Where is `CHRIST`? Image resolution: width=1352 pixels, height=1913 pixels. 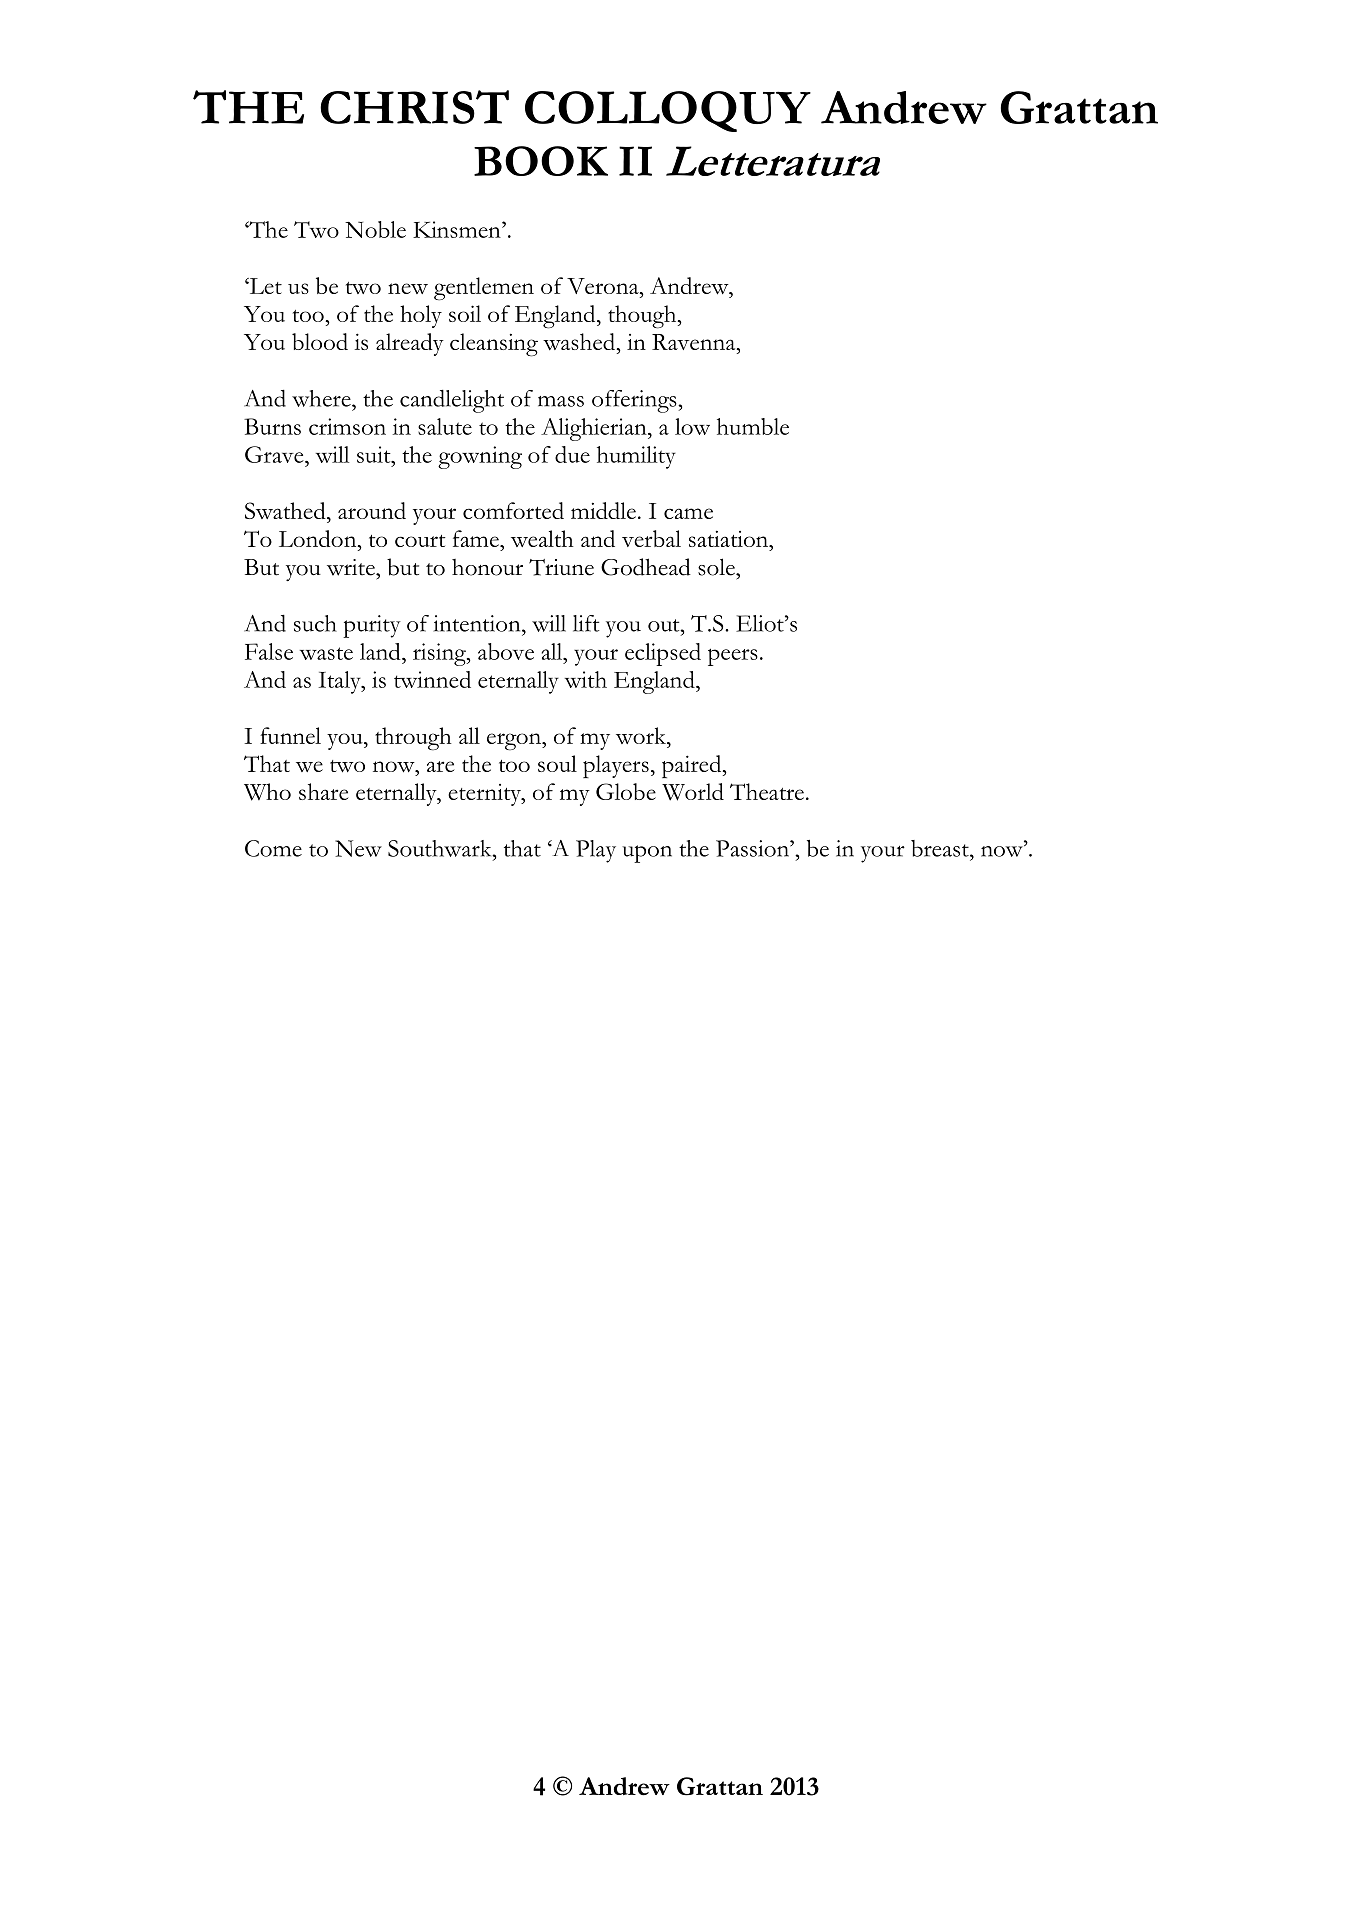
CHRIST is located at coordinates (414, 107).
